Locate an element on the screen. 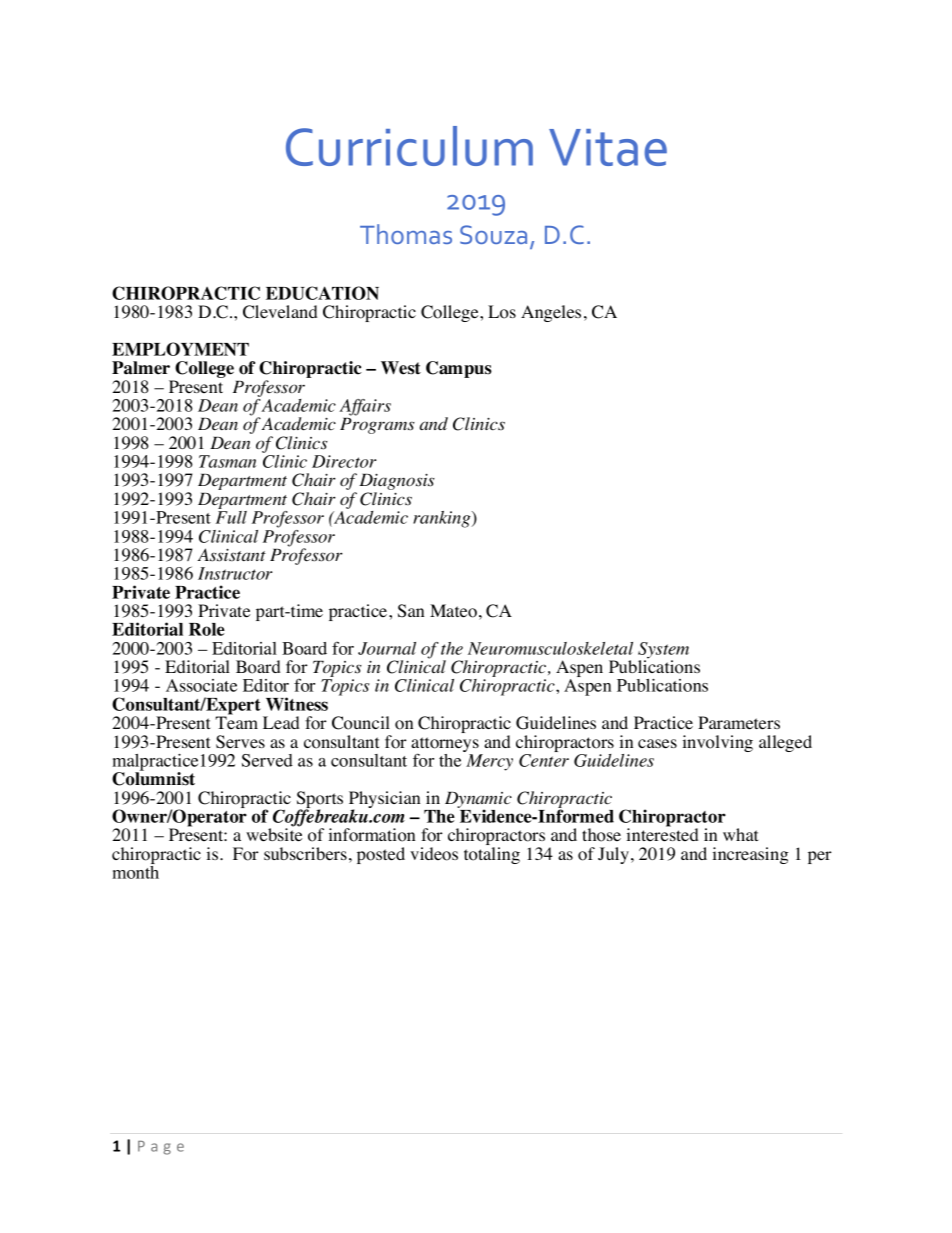 The height and width of the screenshot is (1233, 952). Palmer is located at coordinates (141, 368).
